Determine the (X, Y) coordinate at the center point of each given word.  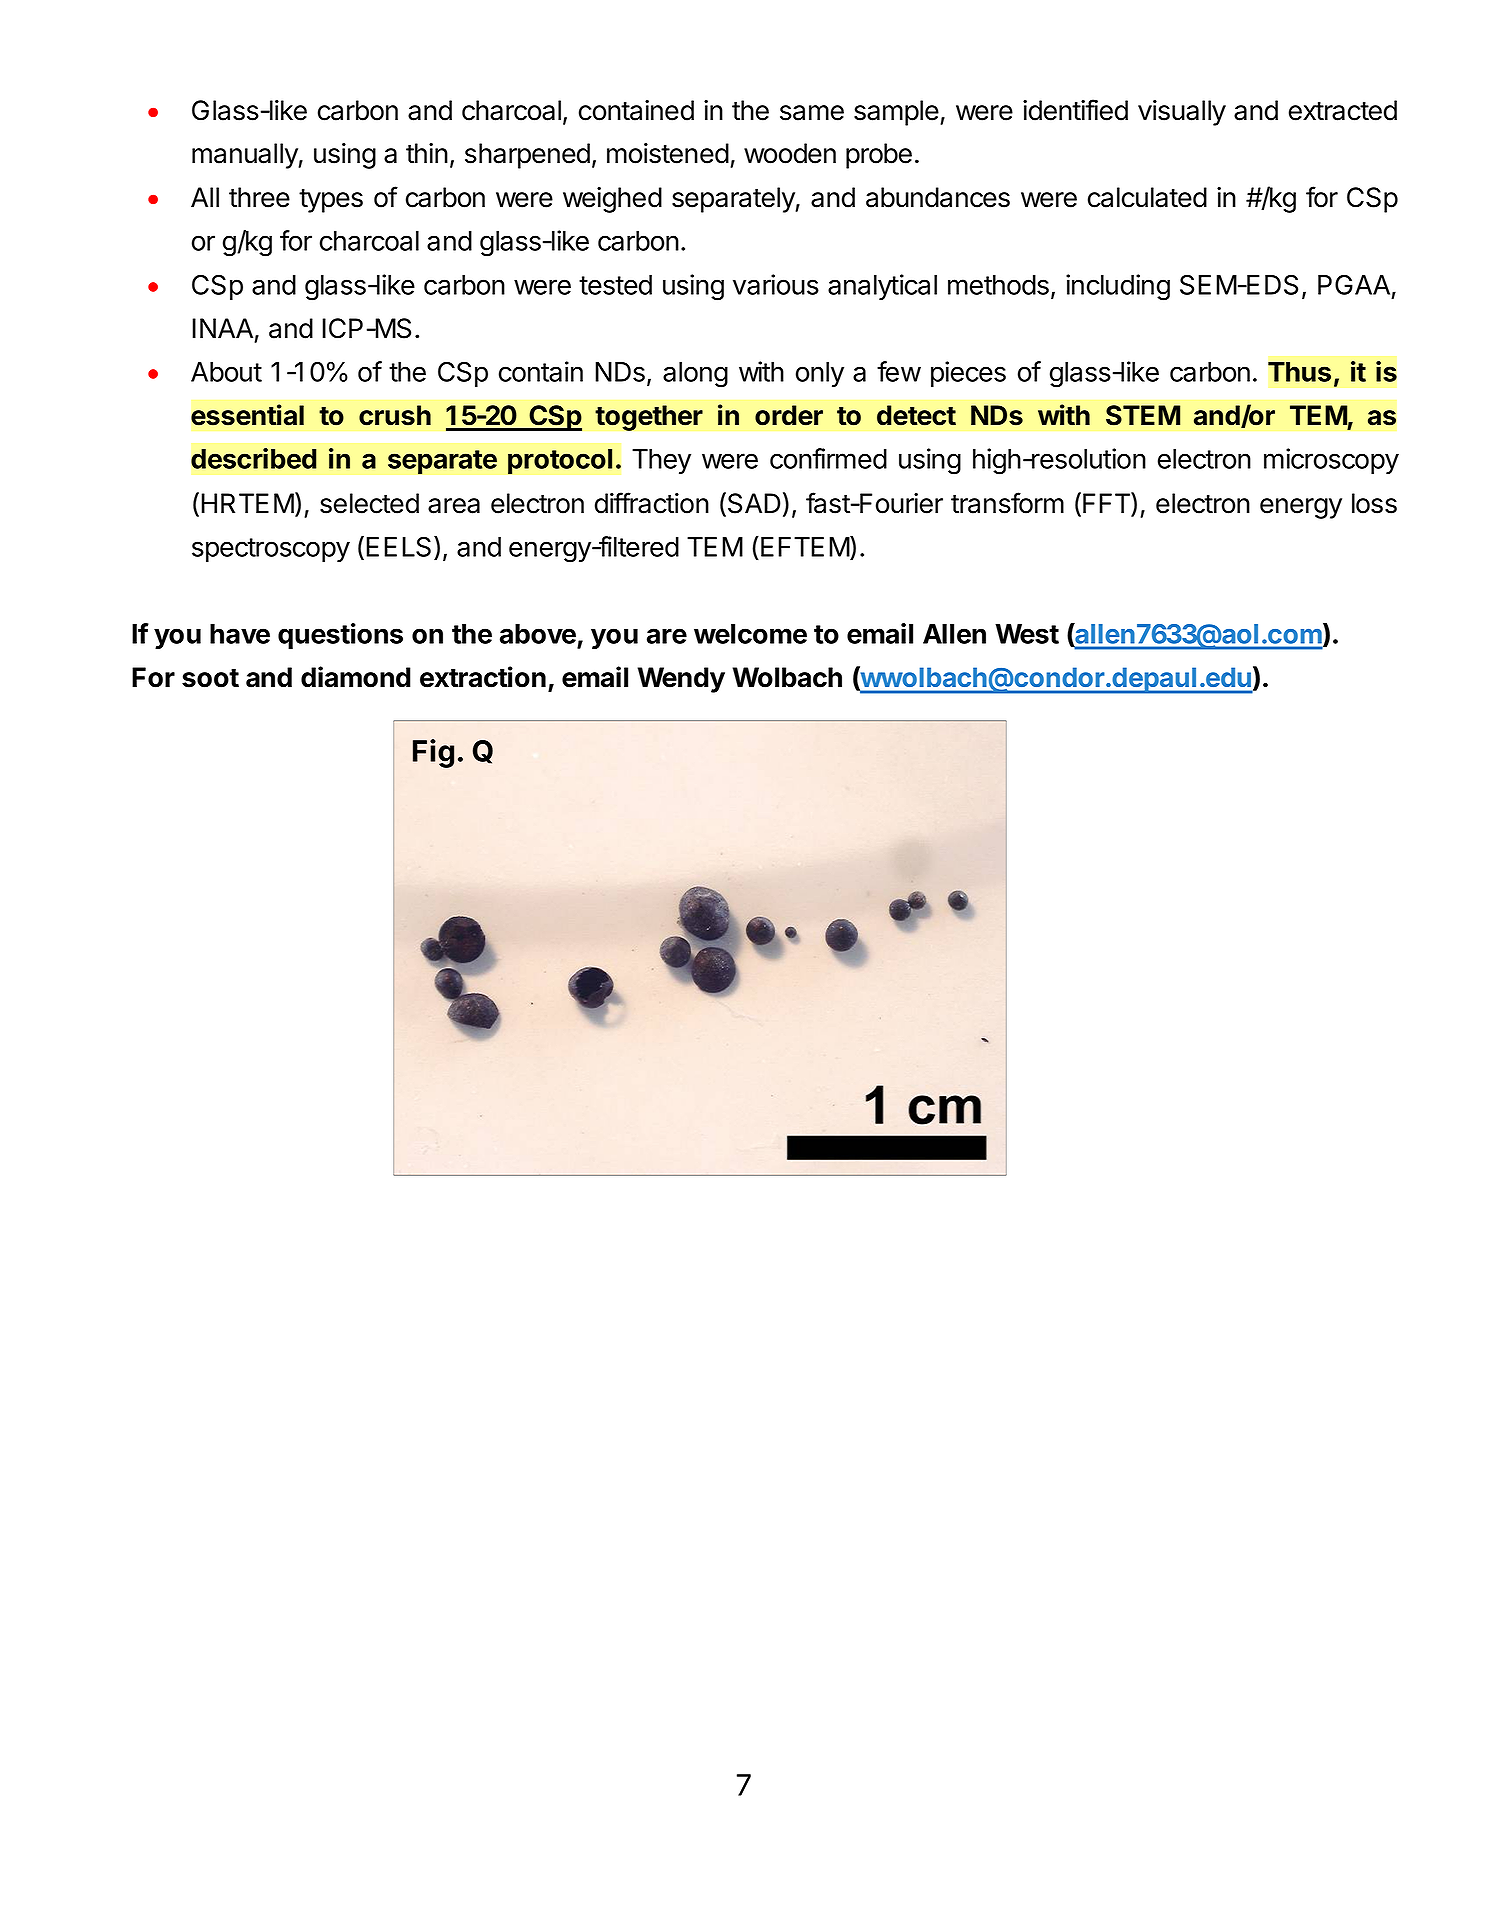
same (812, 113)
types (331, 201)
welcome (750, 634)
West (1027, 634)
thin (427, 153)
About (226, 372)
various (776, 284)
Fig (433, 753)
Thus (1299, 372)
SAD (753, 504)
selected (369, 503)
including (1118, 287)
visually (1182, 113)
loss (1374, 503)
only (820, 374)
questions (340, 636)
